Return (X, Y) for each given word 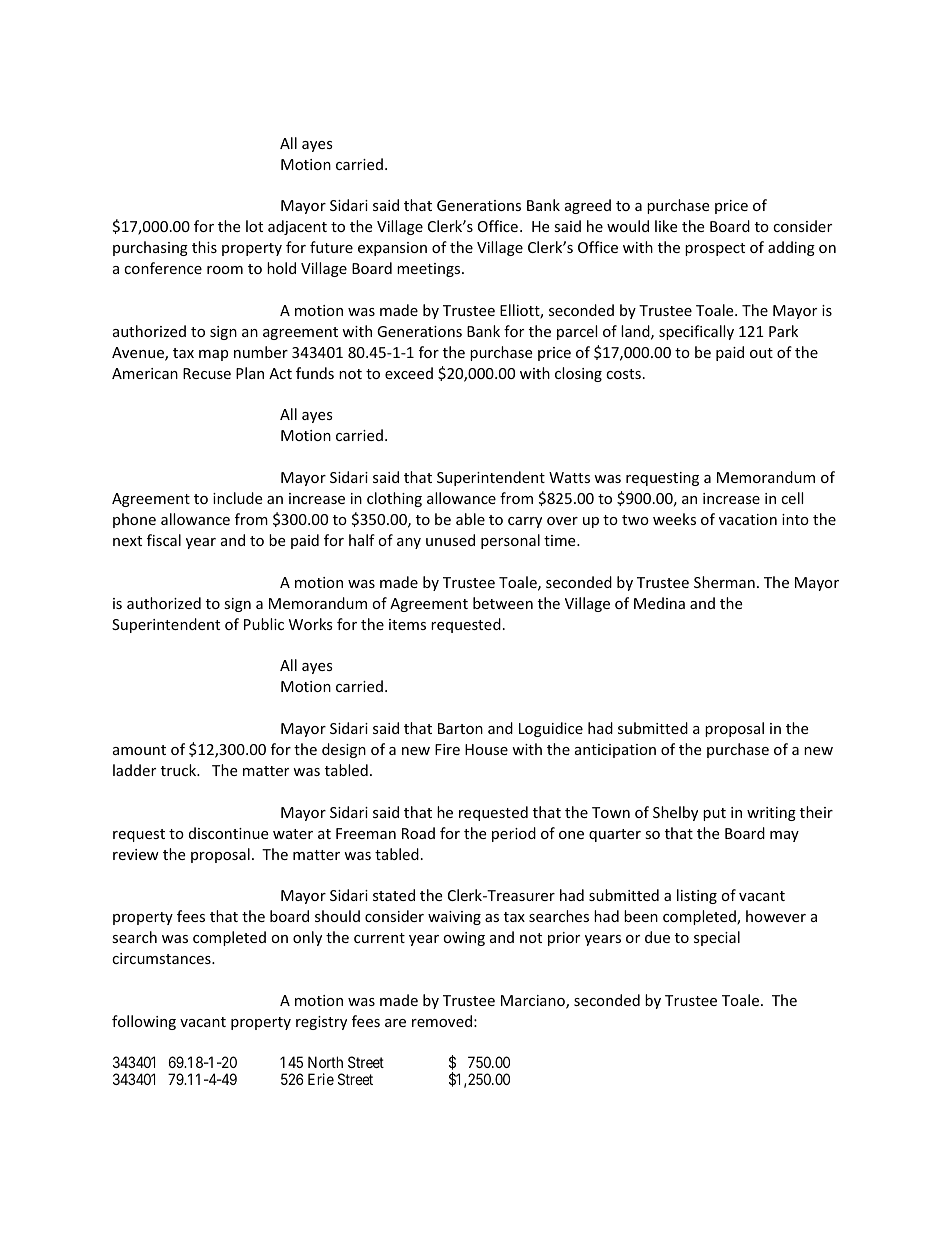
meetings (430, 270)
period (514, 834)
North (325, 1062)
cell (792, 498)
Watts (569, 477)
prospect (715, 249)
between (503, 603)
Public (264, 624)
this (204, 247)
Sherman (724, 582)
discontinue (228, 833)
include (237, 498)
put (714, 814)
